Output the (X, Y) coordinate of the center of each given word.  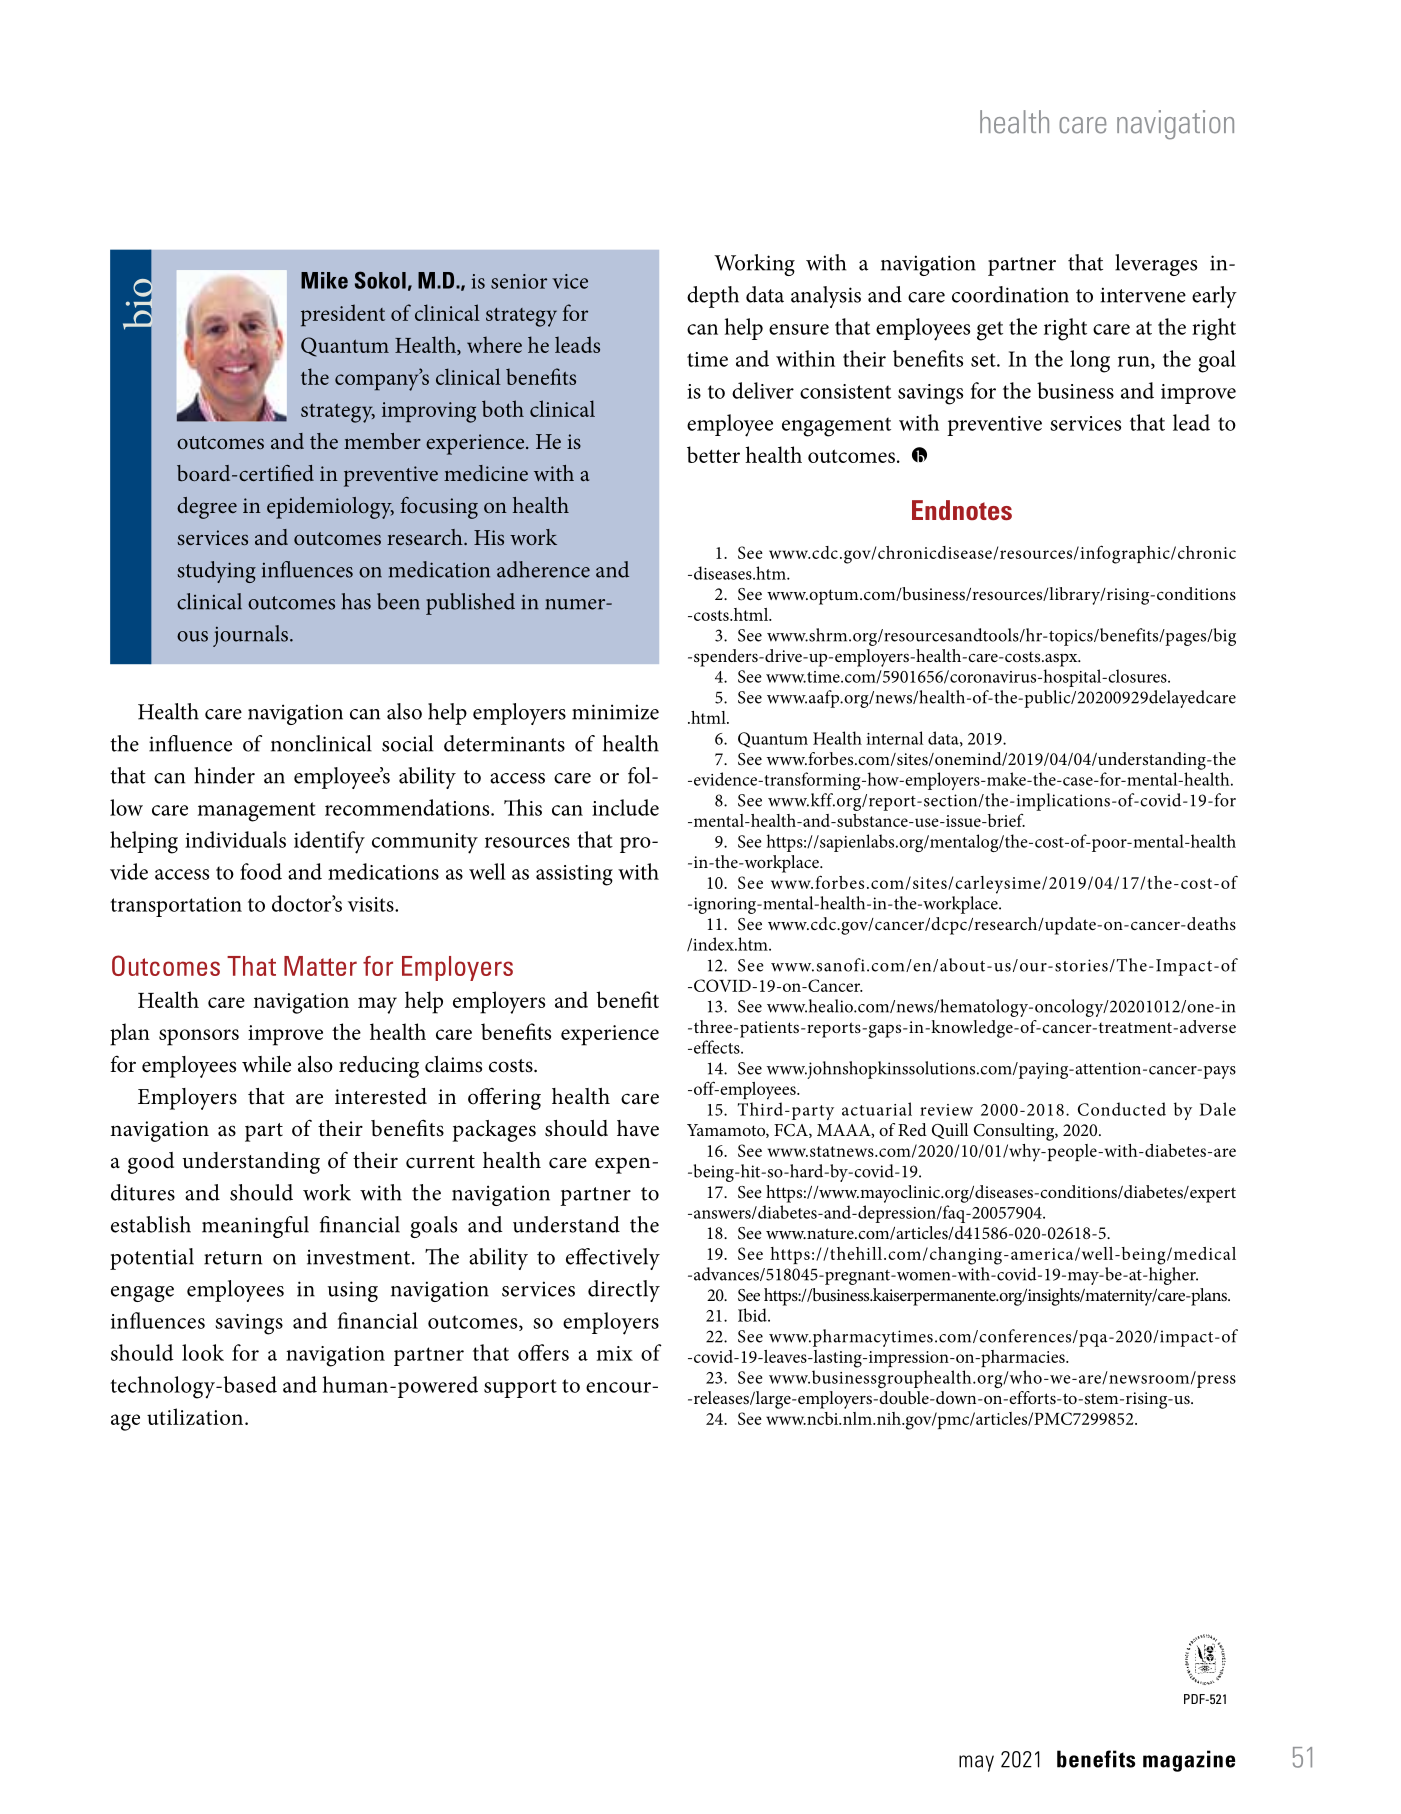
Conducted (1122, 1109)
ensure (799, 329)
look (203, 1352)
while (266, 1064)
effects (716, 1047)
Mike (324, 280)
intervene (1143, 295)
